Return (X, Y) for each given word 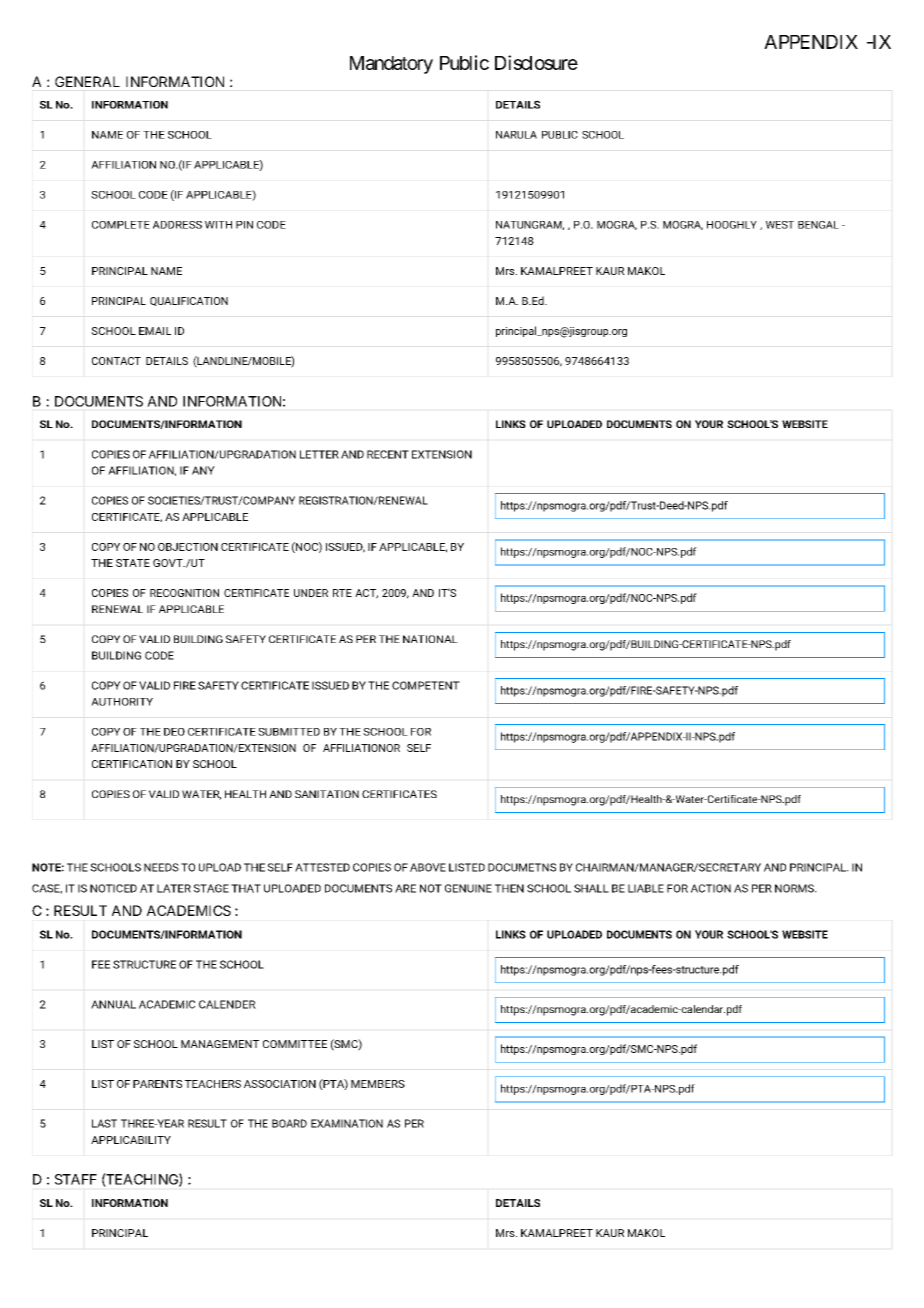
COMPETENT (426, 685)
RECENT (388, 454)
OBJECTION (188, 547)
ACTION (711, 888)
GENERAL (87, 81)
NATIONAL (430, 639)
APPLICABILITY (131, 1140)
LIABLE (646, 888)
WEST (780, 225)
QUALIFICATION (189, 301)
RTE (342, 593)
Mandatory (391, 65)
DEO (174, 732)
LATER (174, 888)
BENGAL (818, 225)
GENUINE (468, 888)
